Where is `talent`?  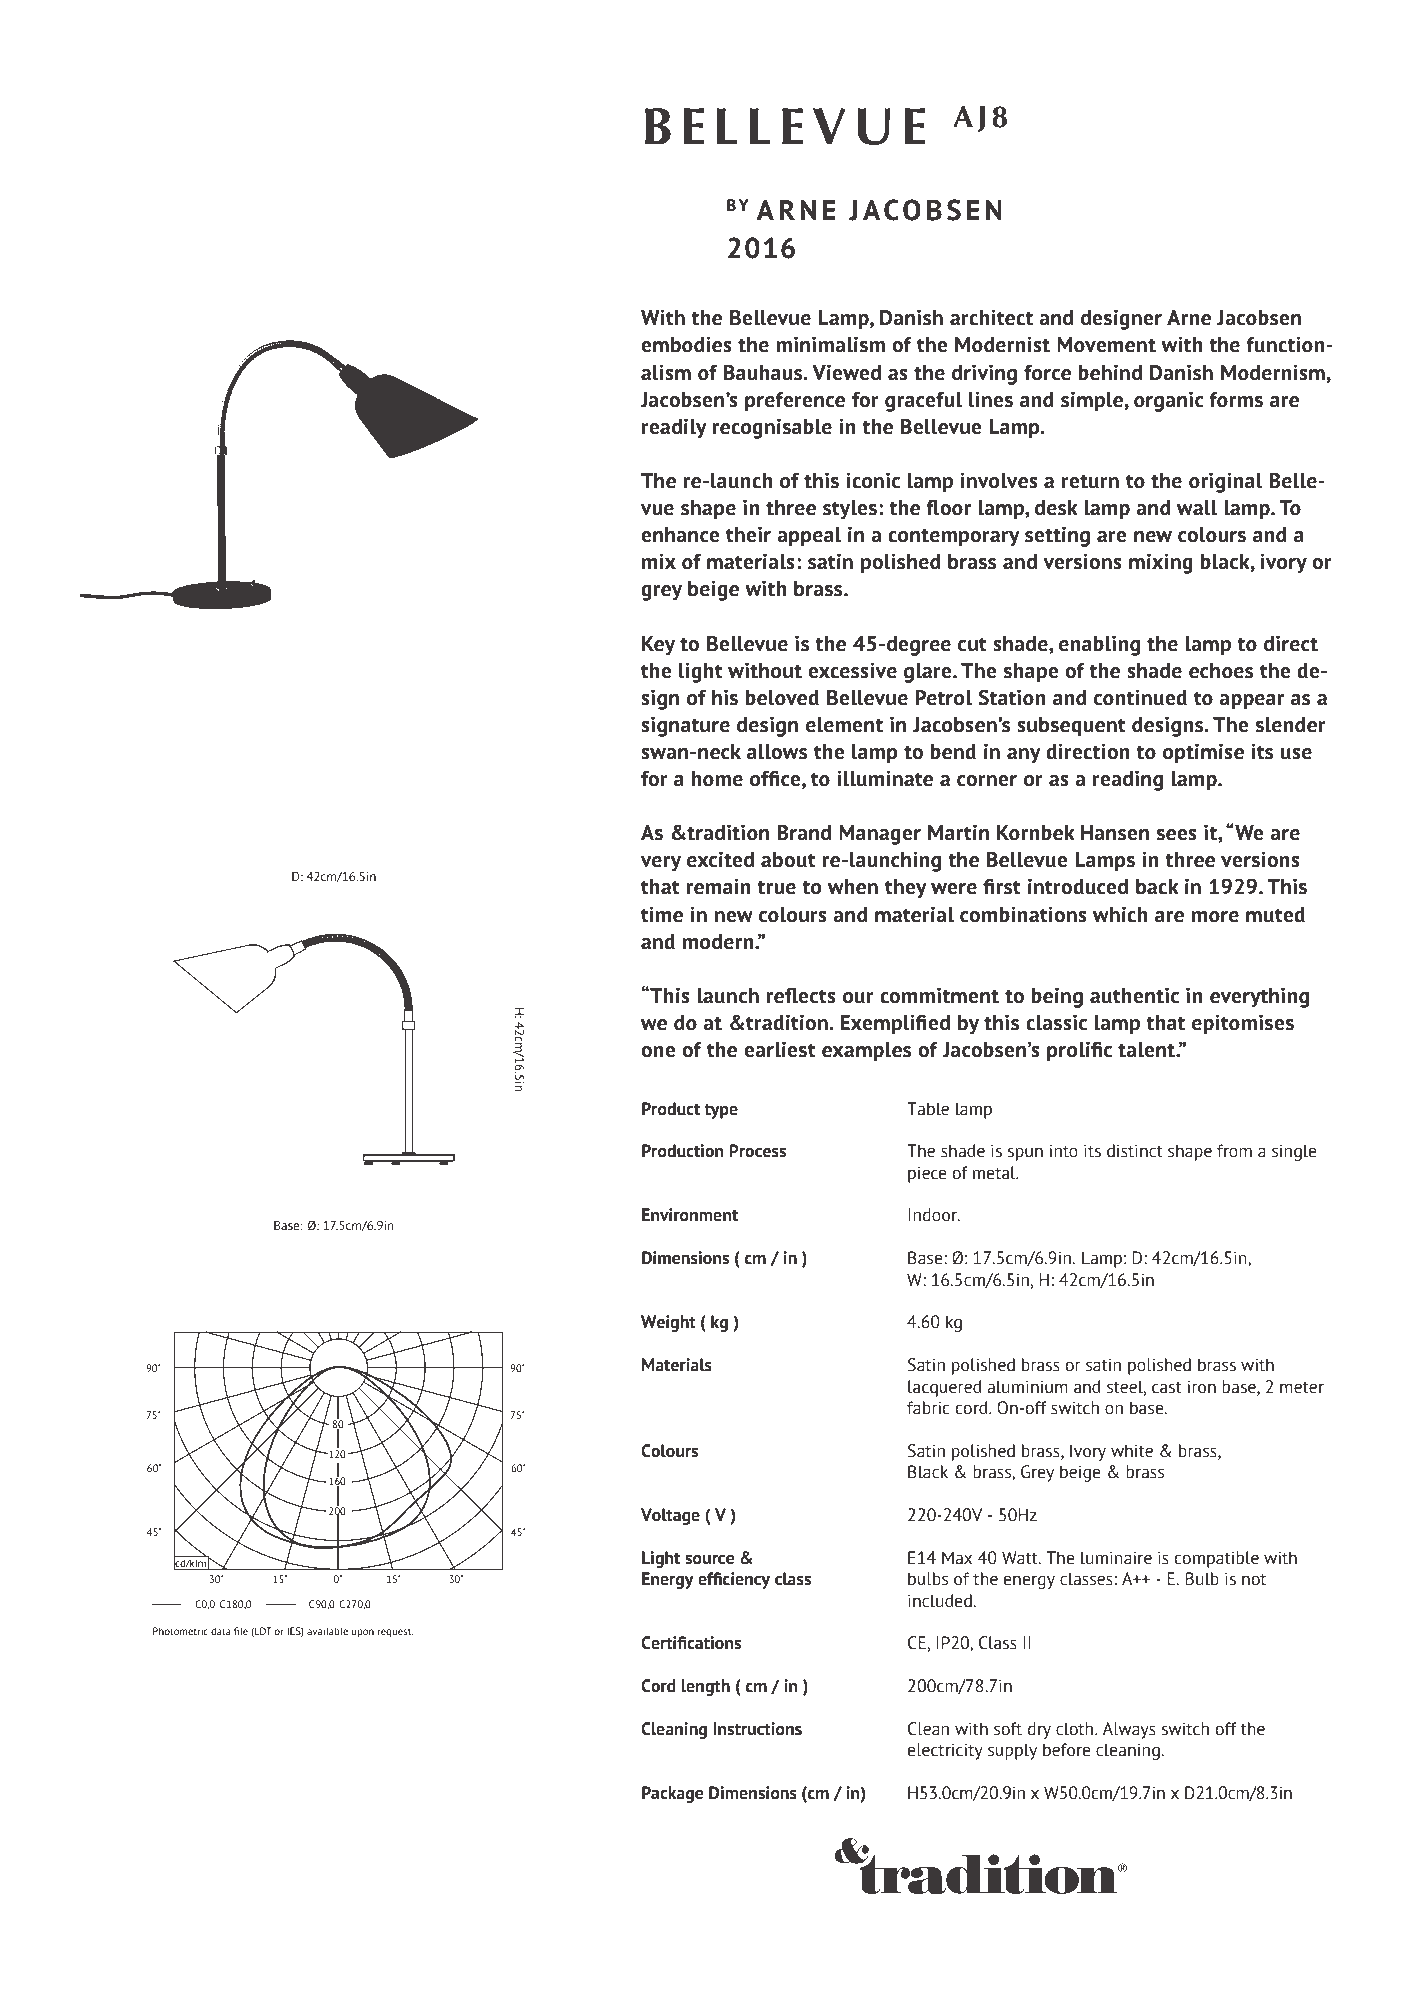 talent is located at coordinates (1147, 1050).
